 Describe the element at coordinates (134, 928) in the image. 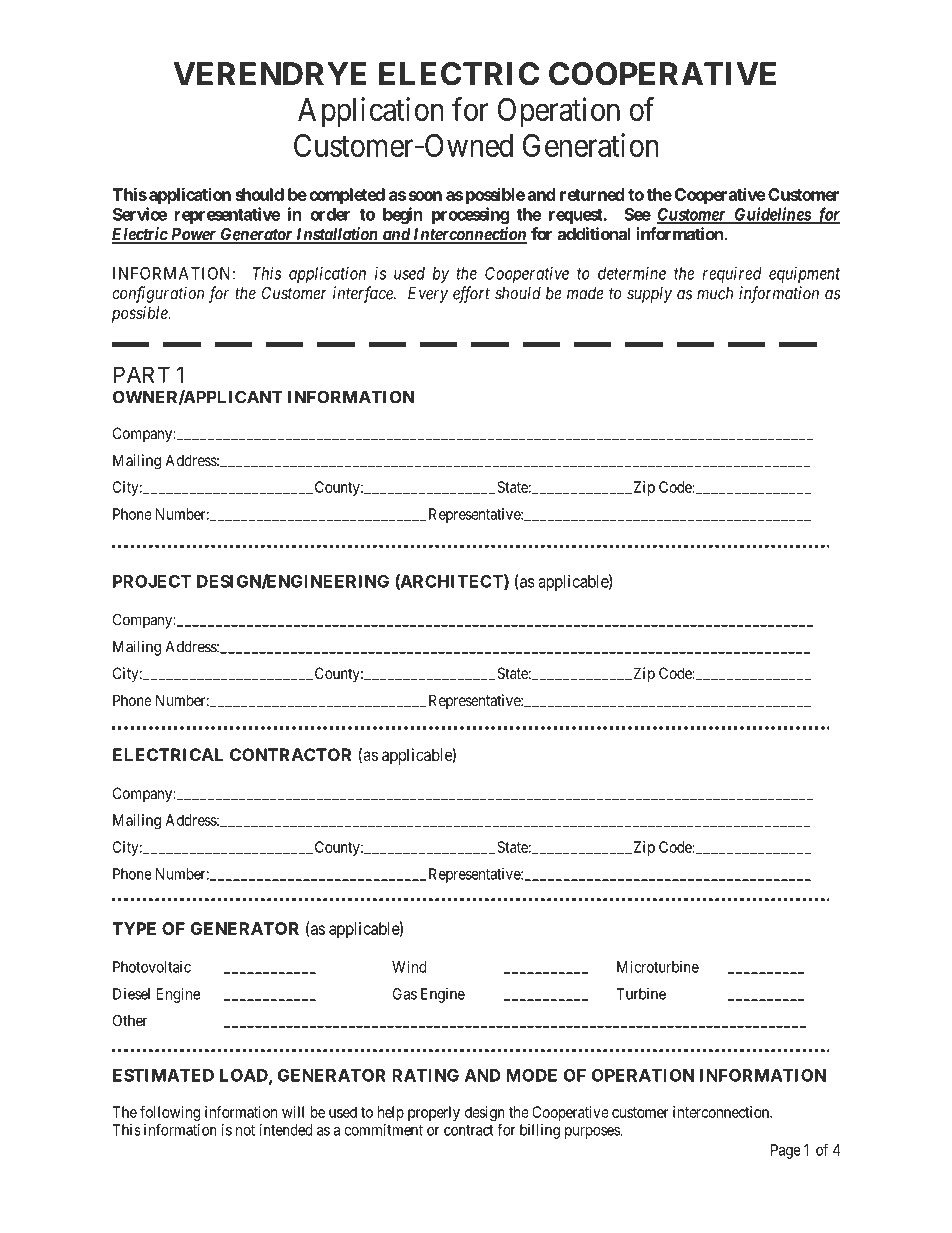

I see `TYPE` at that location.
